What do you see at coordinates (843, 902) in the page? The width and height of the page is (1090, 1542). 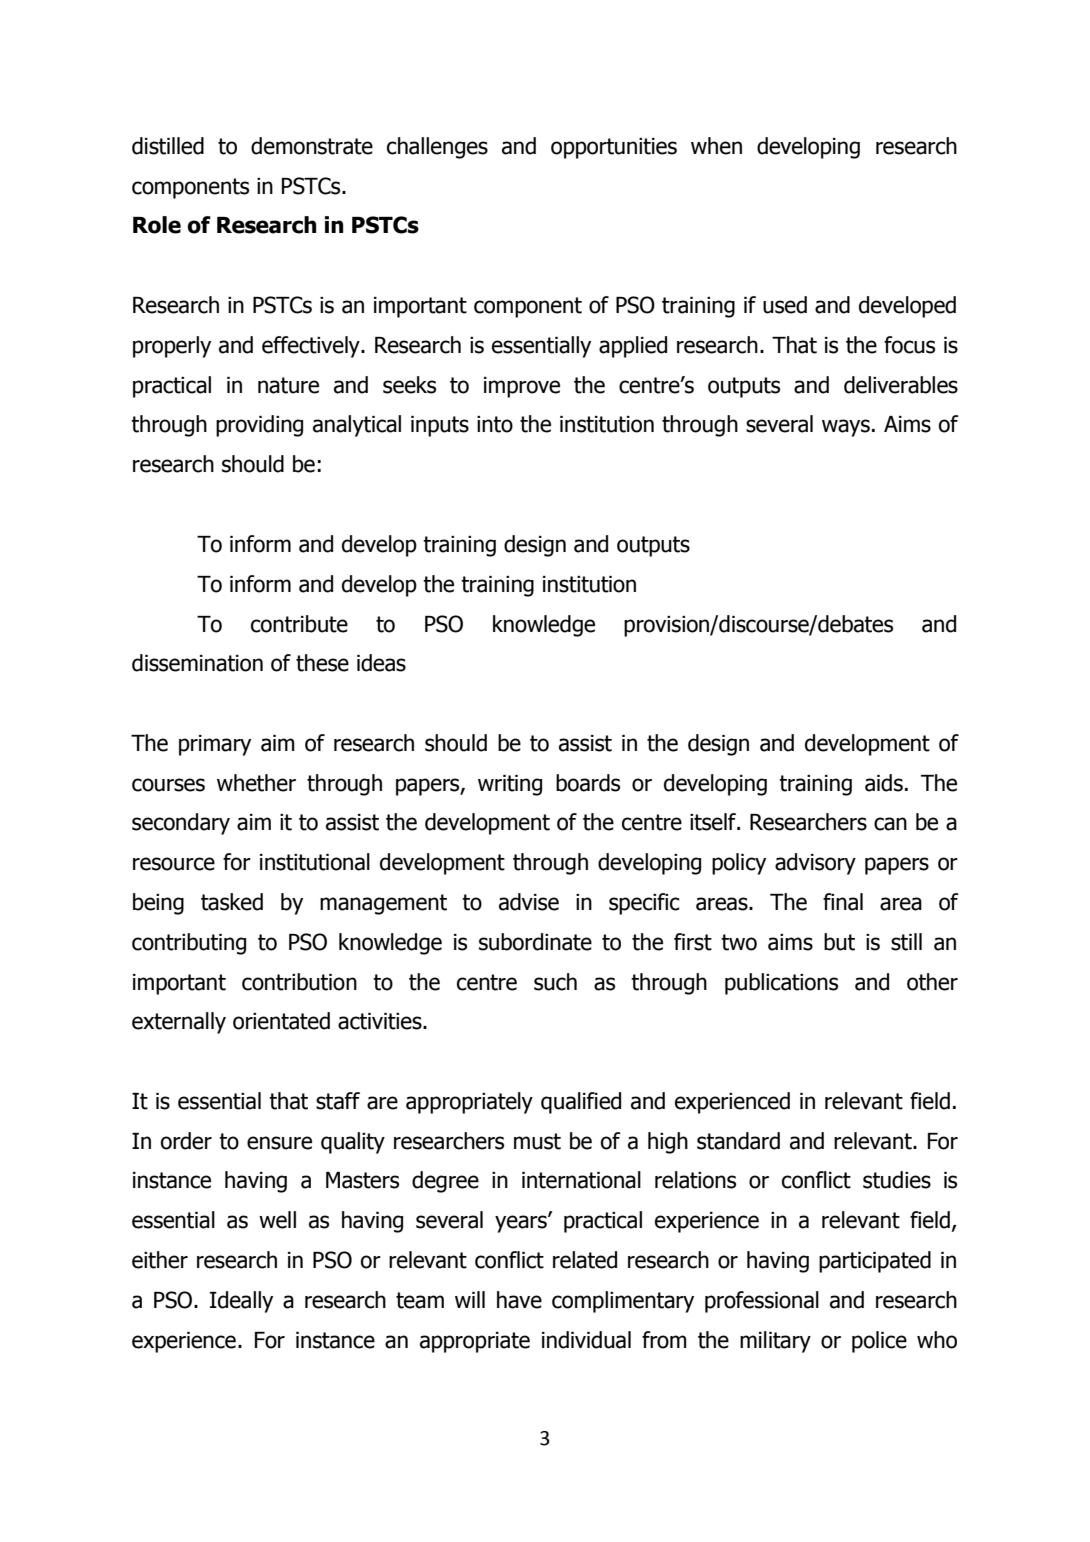 I see `final` at bounding box center [843, 902].
